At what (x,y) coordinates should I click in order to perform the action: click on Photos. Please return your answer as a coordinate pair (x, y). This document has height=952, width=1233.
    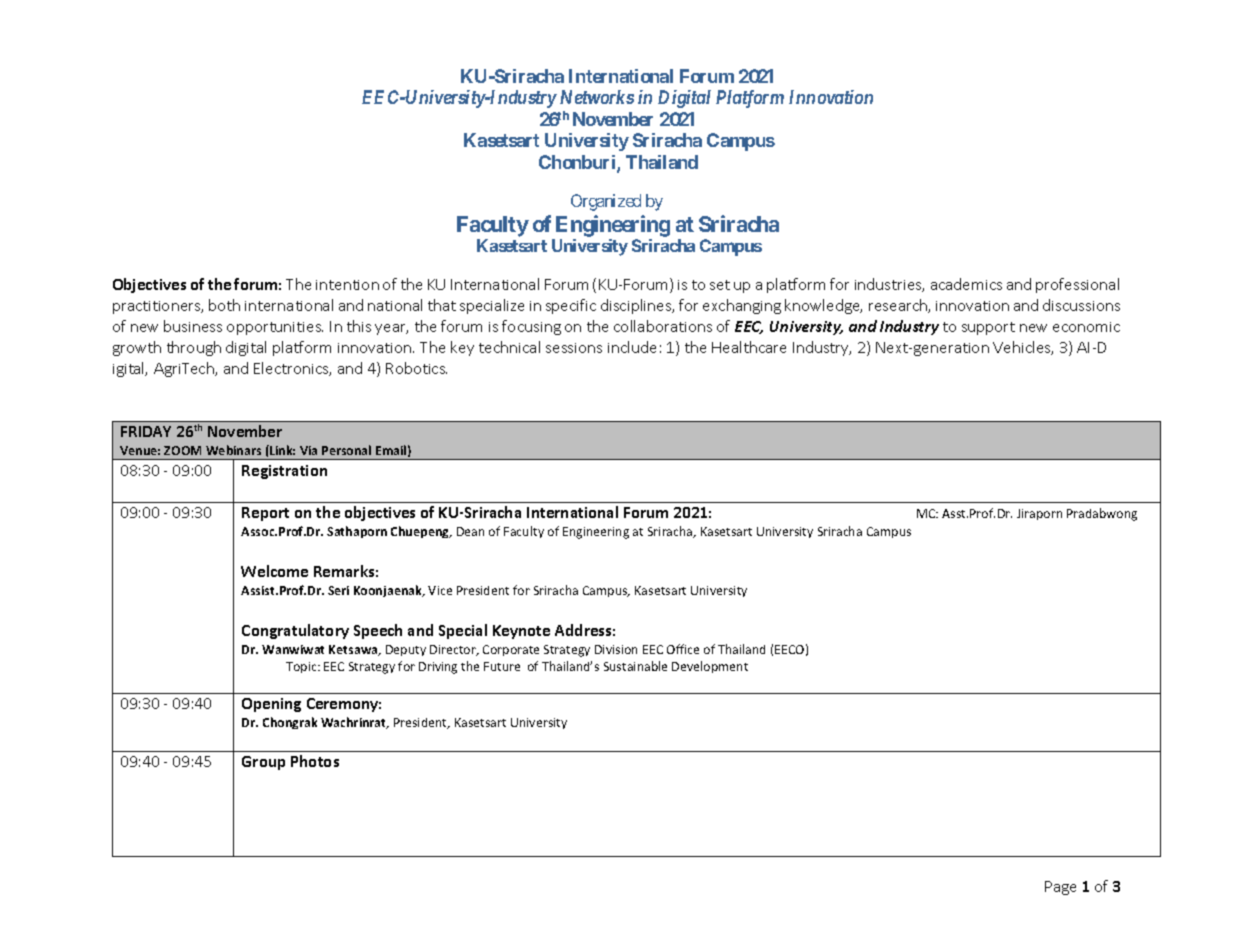
    Looking at the image, I should click on (315, 761).
